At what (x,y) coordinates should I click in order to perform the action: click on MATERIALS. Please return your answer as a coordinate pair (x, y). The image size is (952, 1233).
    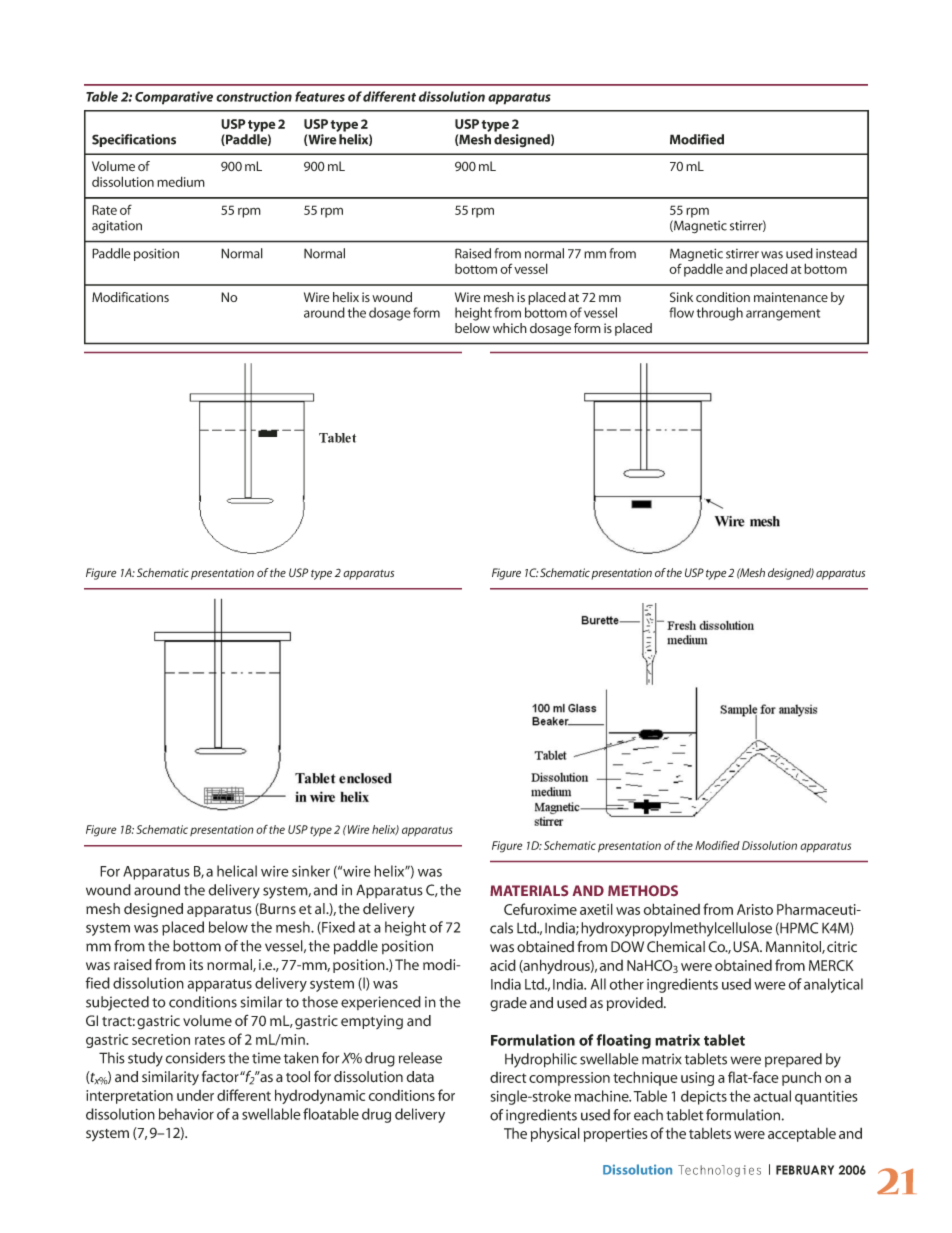
    Looking at the image, I should click on (529, 890).
